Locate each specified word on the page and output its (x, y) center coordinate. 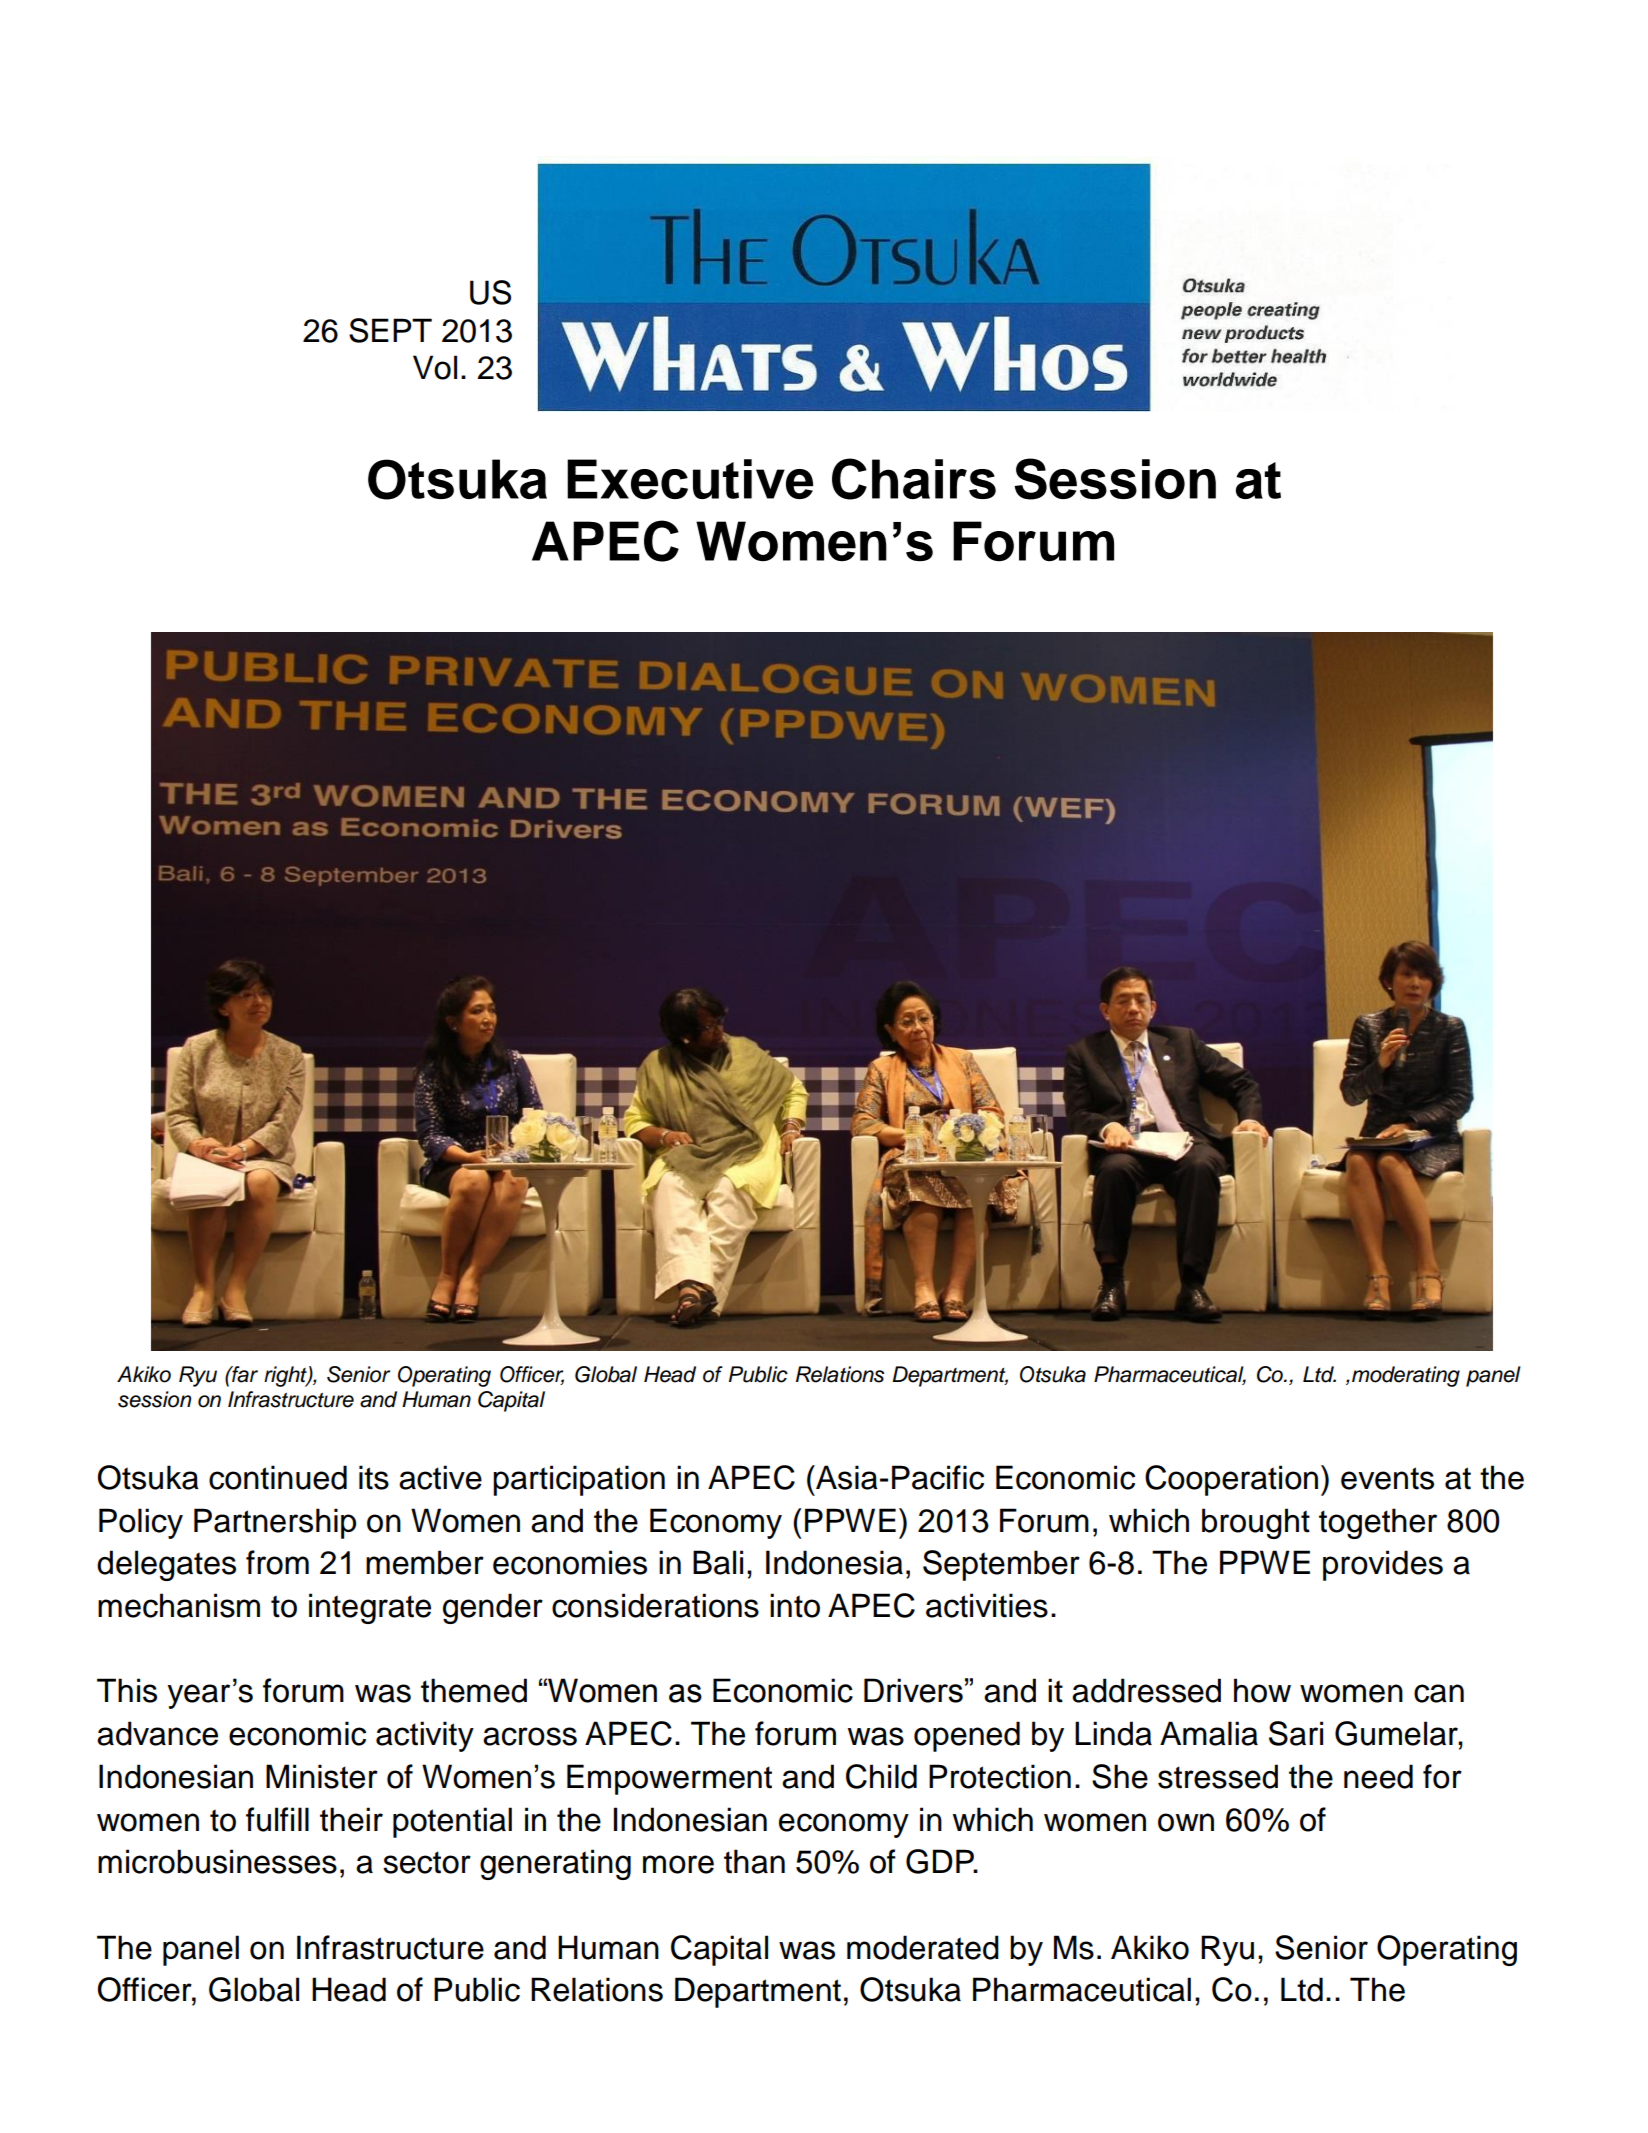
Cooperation (1231, 1480)
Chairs (914, 479)
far (244, 1374)
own (1186, 1822)
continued (278, 1477)
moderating (1406, 1376)
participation (579, 1480)
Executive (690, 479)
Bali (718, 1562)
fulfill (277, 1819)
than (754, 1861)
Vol (435, 367)
